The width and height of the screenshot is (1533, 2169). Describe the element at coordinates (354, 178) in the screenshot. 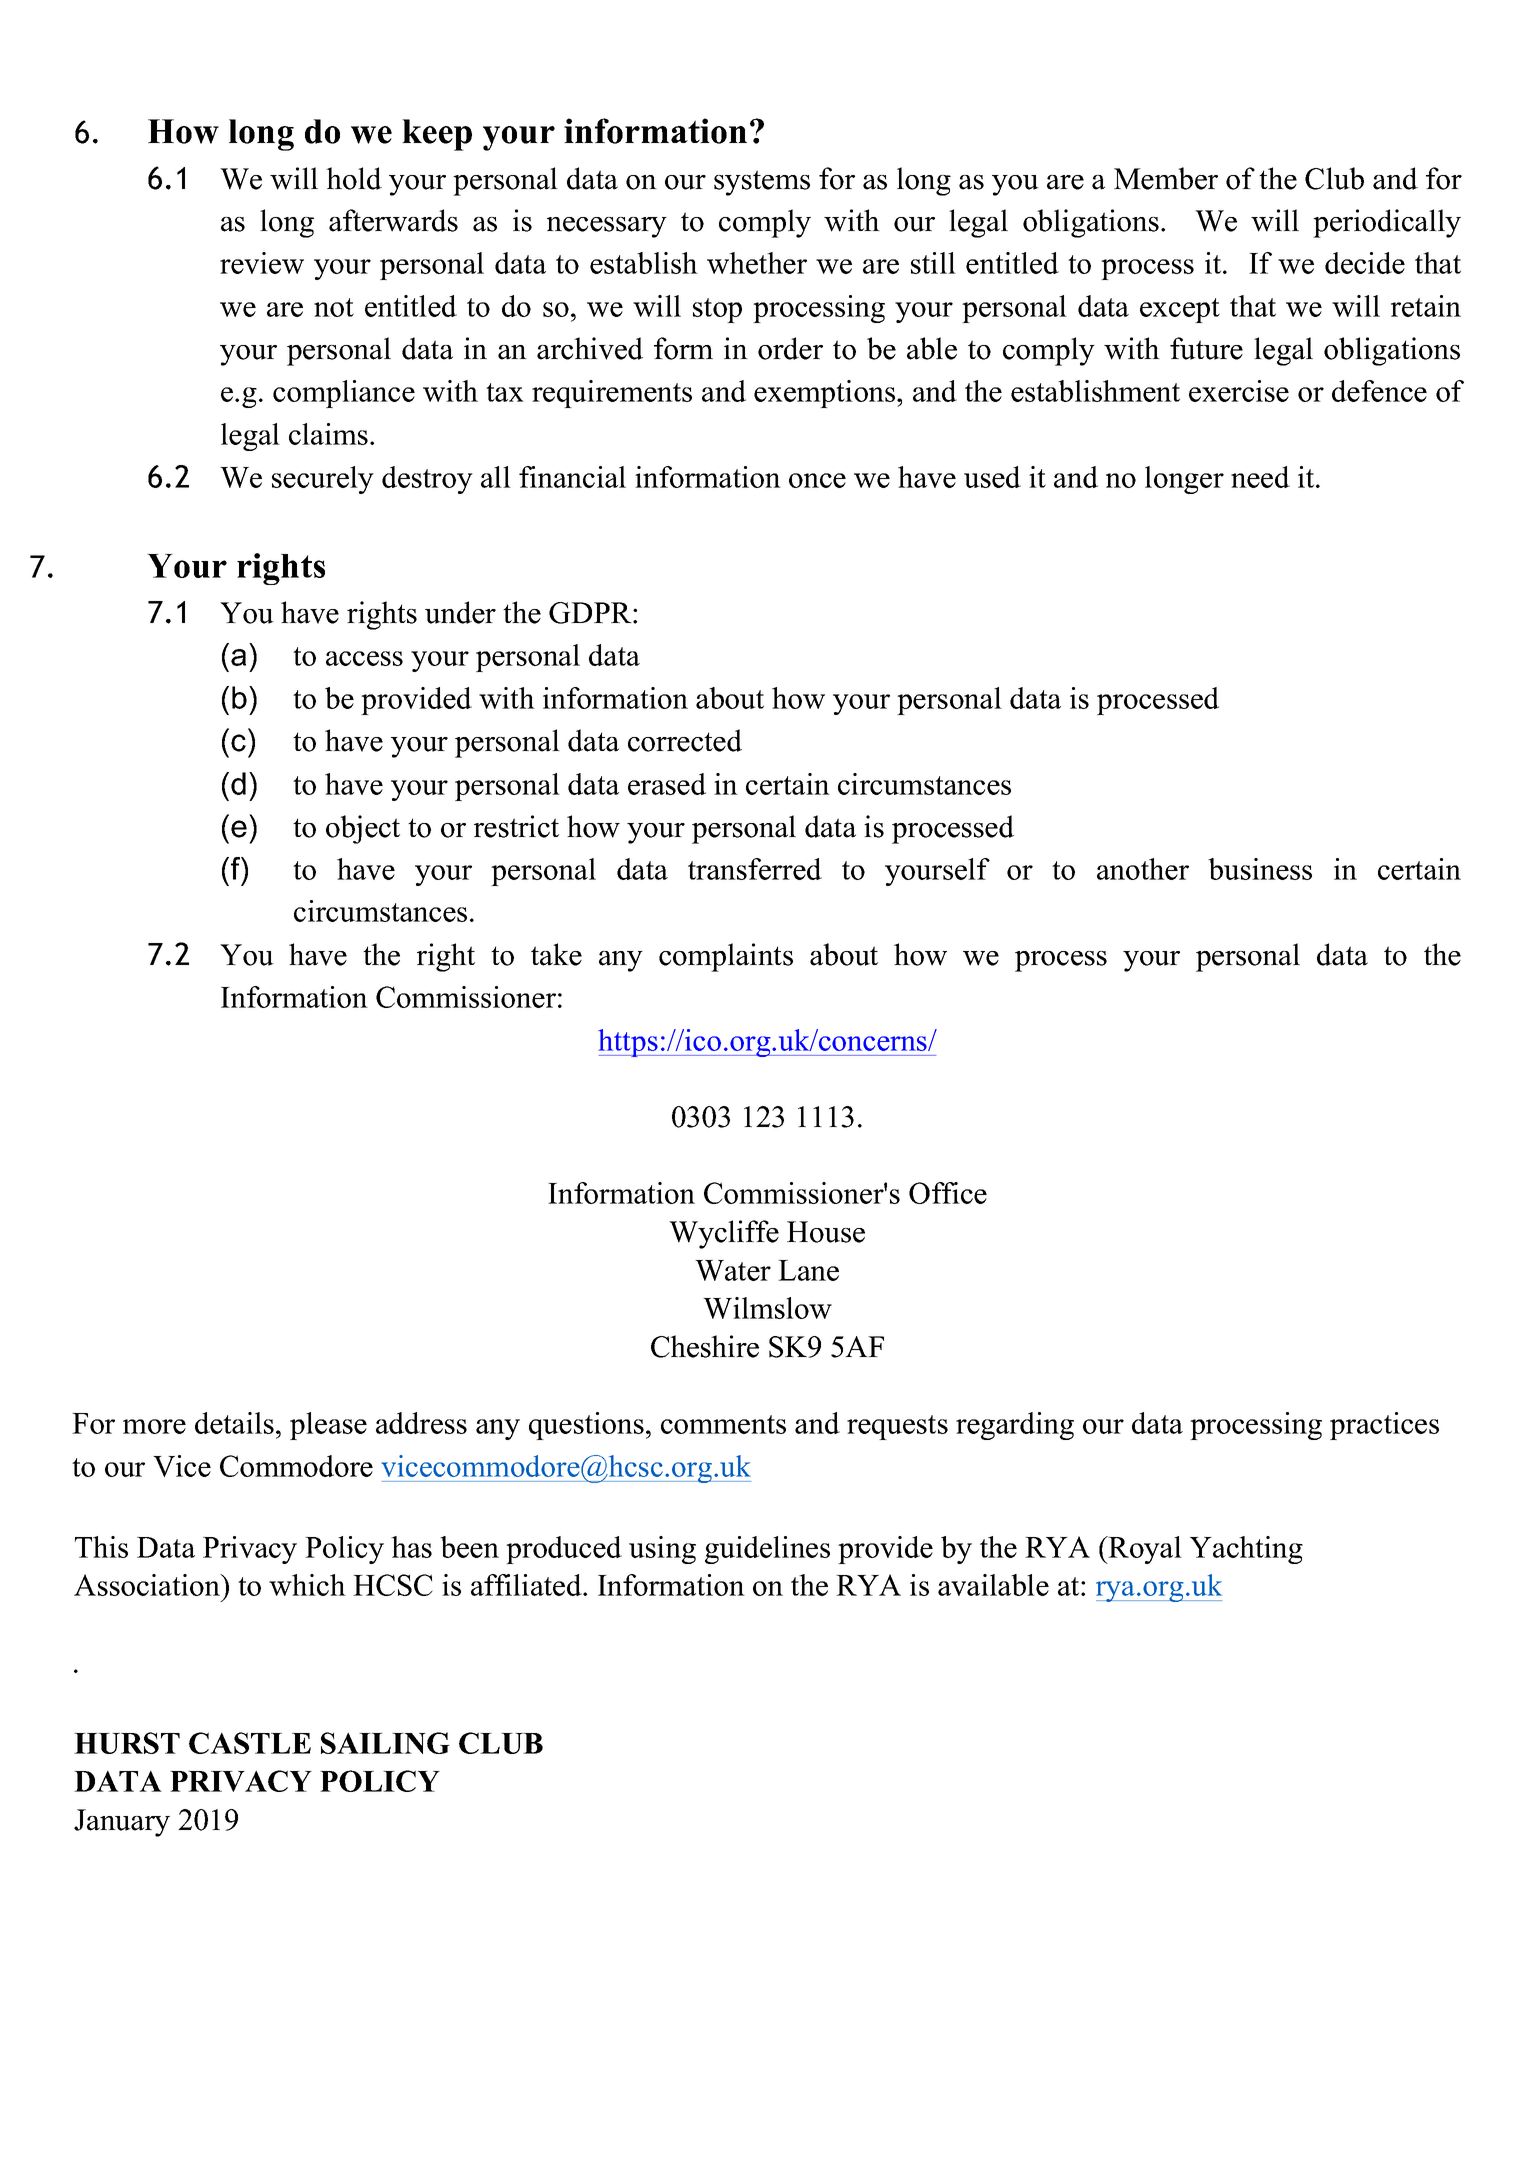

I see `hold` at that location.
